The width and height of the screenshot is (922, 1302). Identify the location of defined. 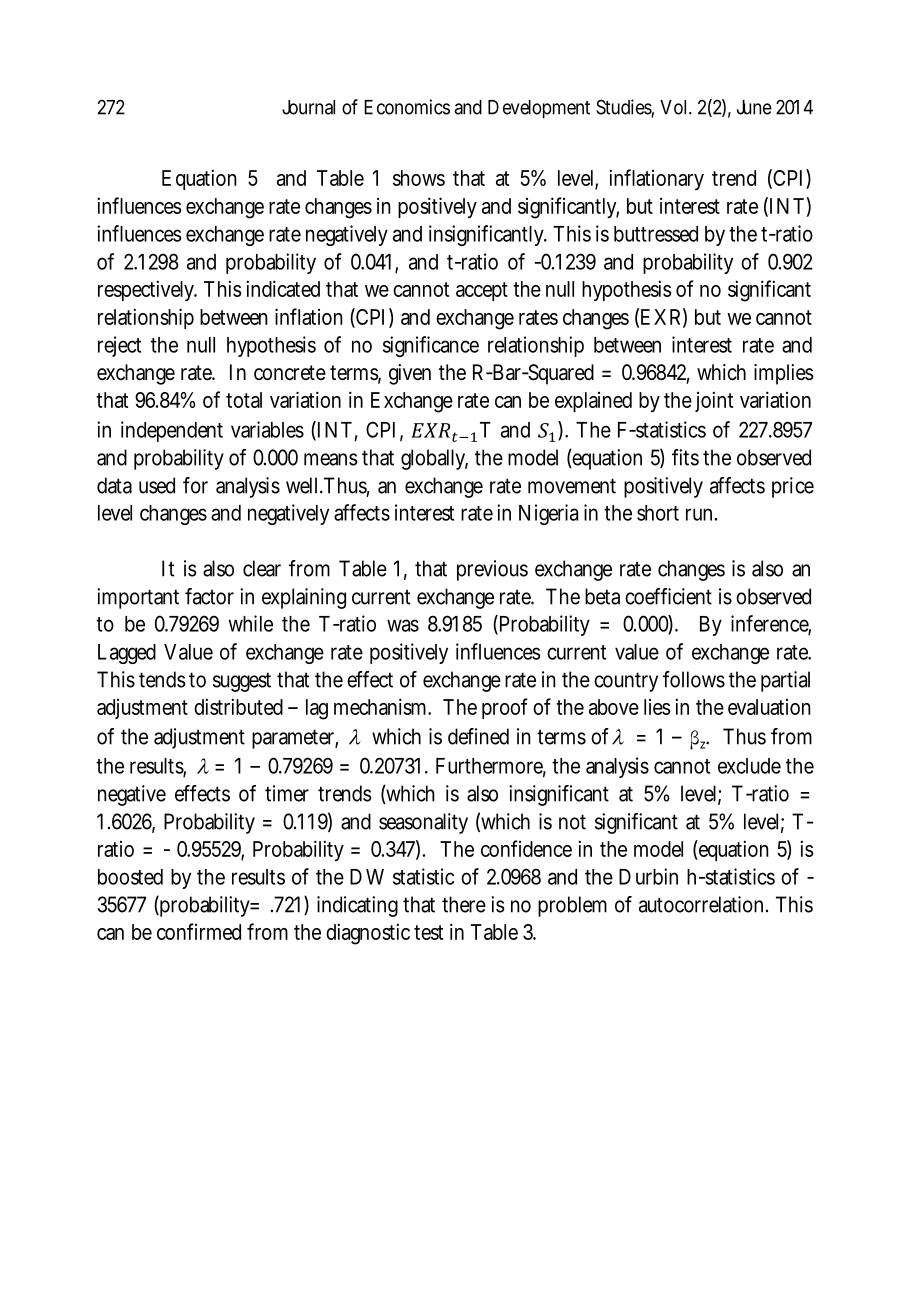
(478, 736).
